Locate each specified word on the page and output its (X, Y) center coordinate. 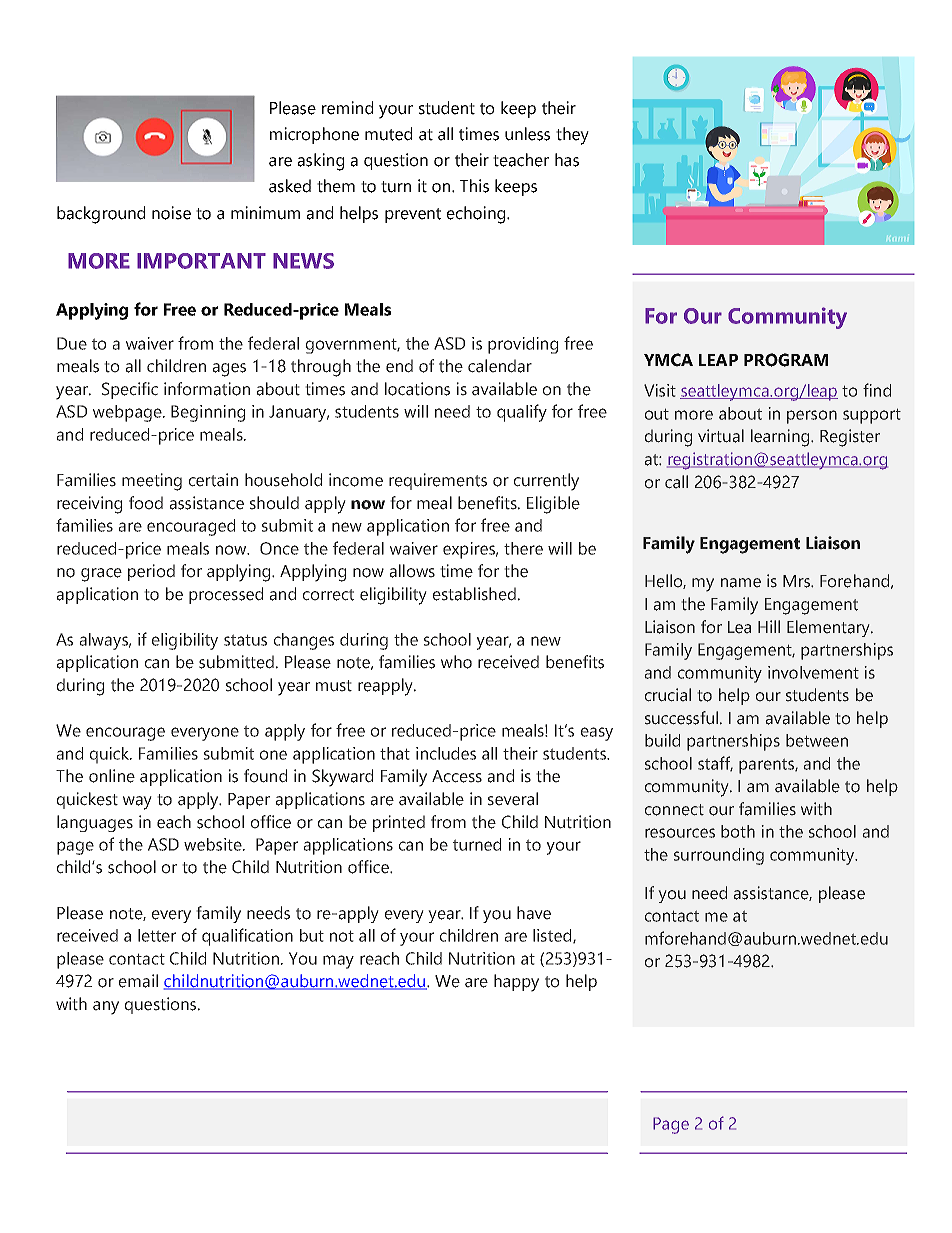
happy (516, 983)
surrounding (719, 856)
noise (171, 213)
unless (527, 134)
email (138, 981)
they (572, 136)
